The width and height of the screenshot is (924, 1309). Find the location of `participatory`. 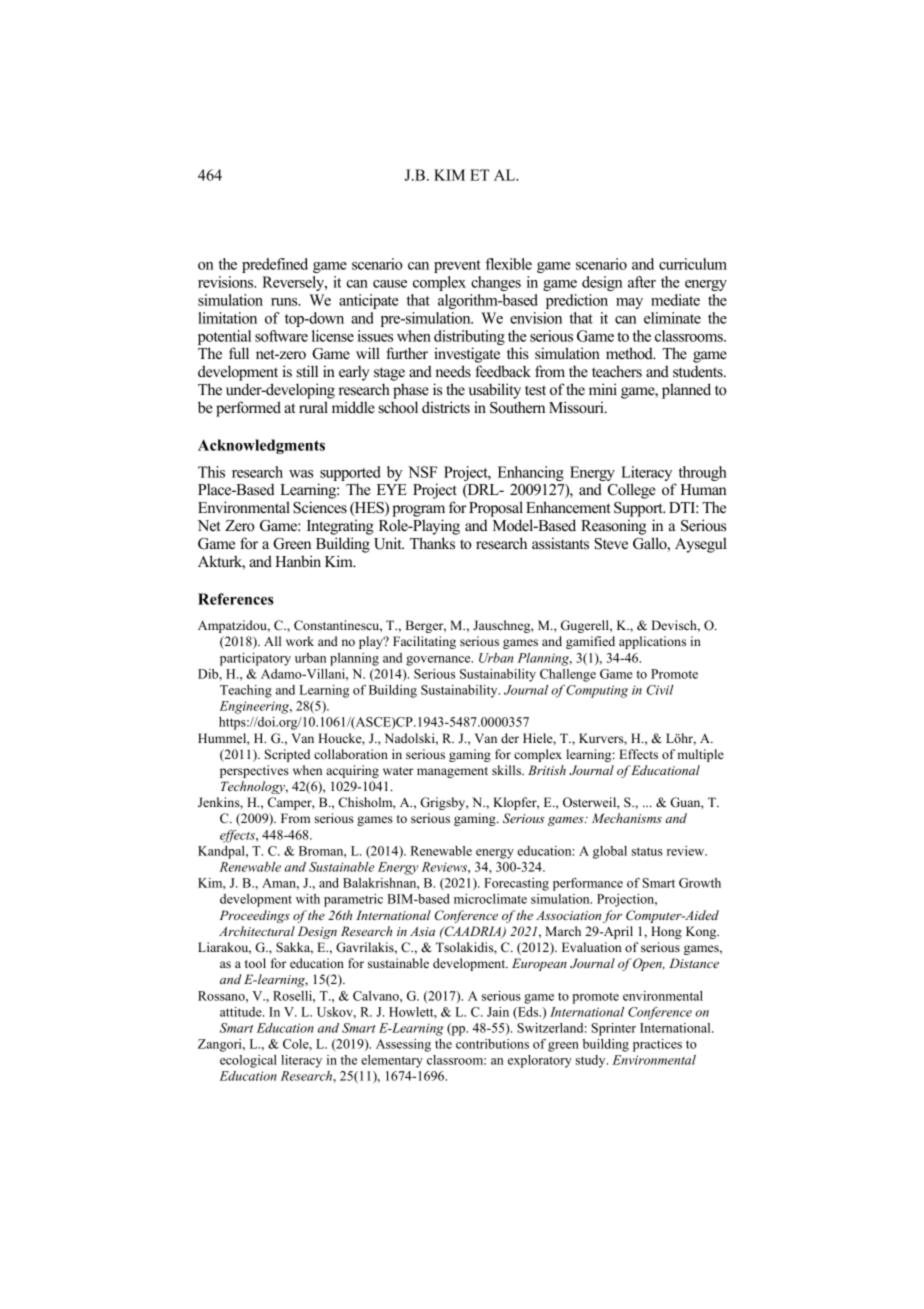

participatory is located at coordinates (255, 659).
